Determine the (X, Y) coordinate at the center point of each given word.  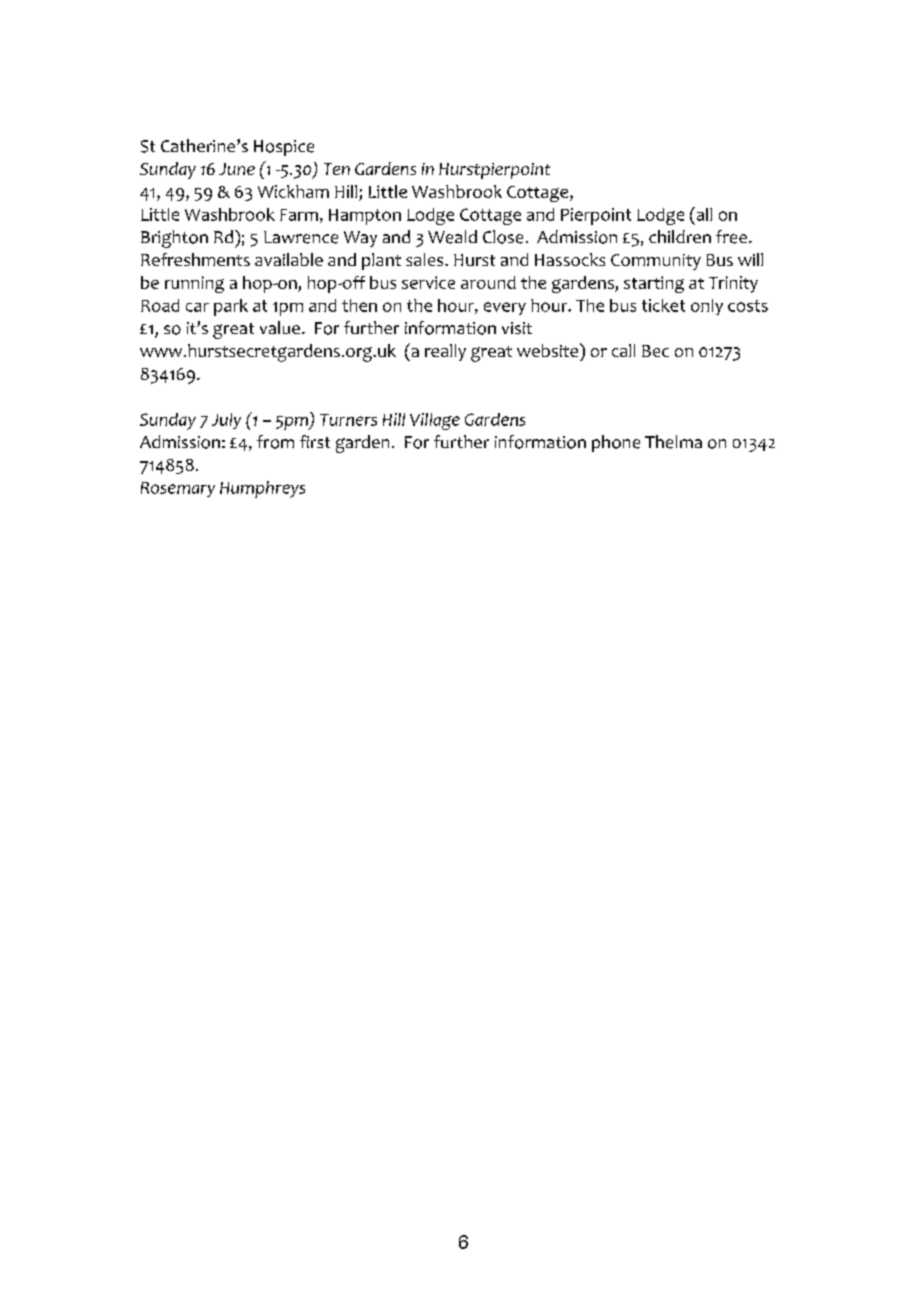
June (237, 169)
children (680, 236)
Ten (337, 169)
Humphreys (262, 489)
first (315, 441)
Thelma (673, 442)
